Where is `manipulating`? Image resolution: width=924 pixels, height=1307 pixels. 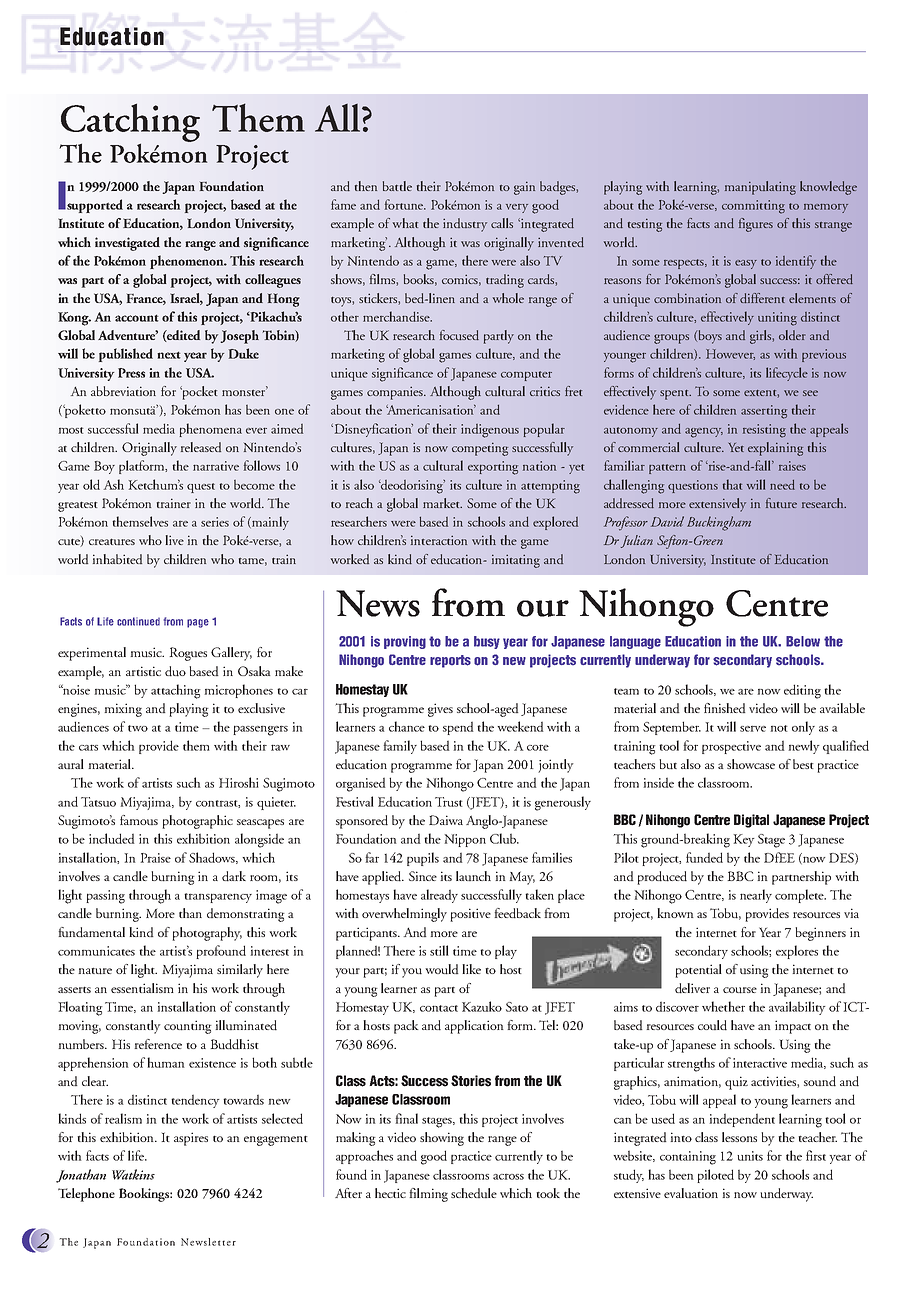 manipulating is located at coordinates (760, 188).
